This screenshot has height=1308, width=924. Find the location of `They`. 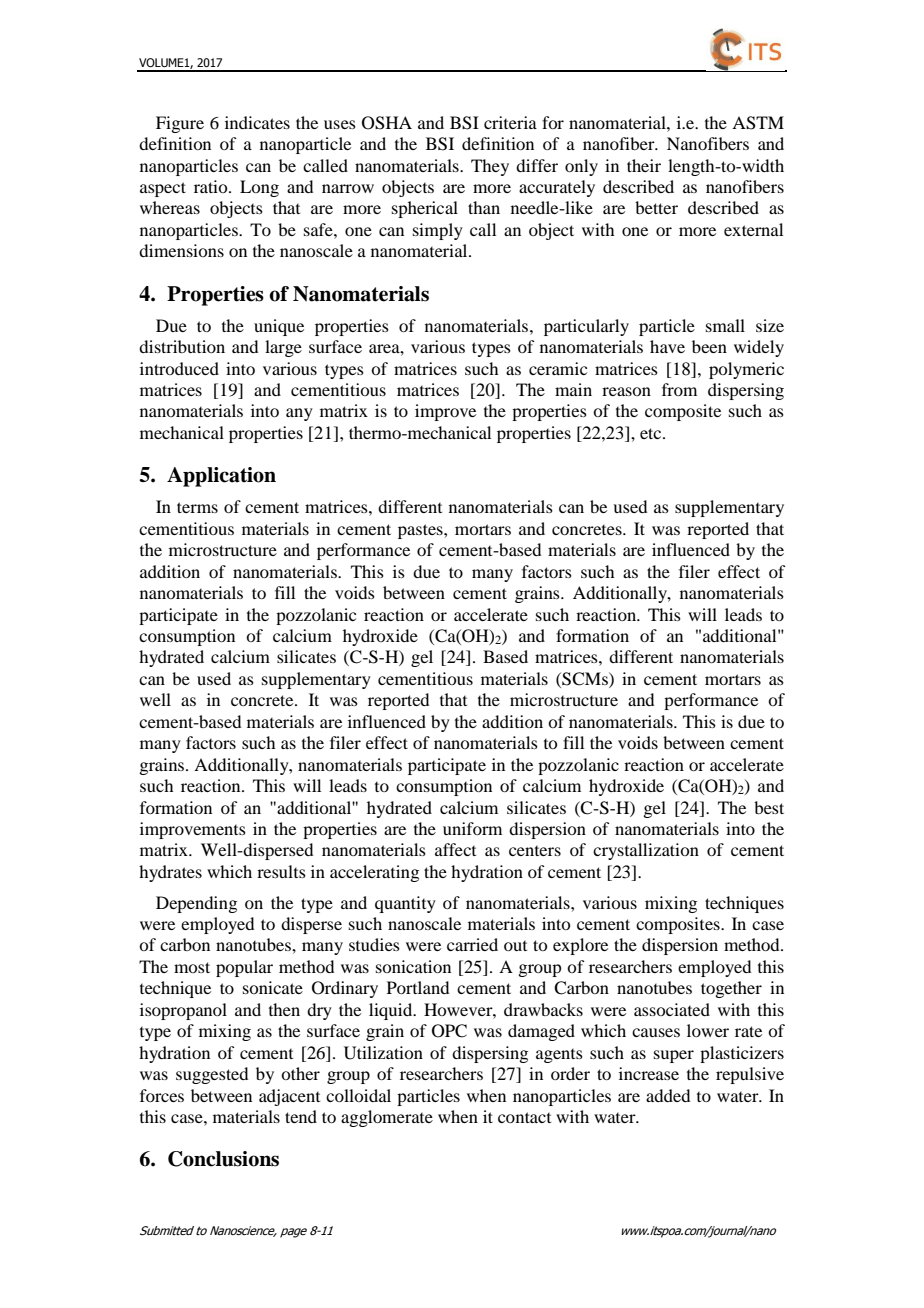

They is located at coordinates (490, 167).
